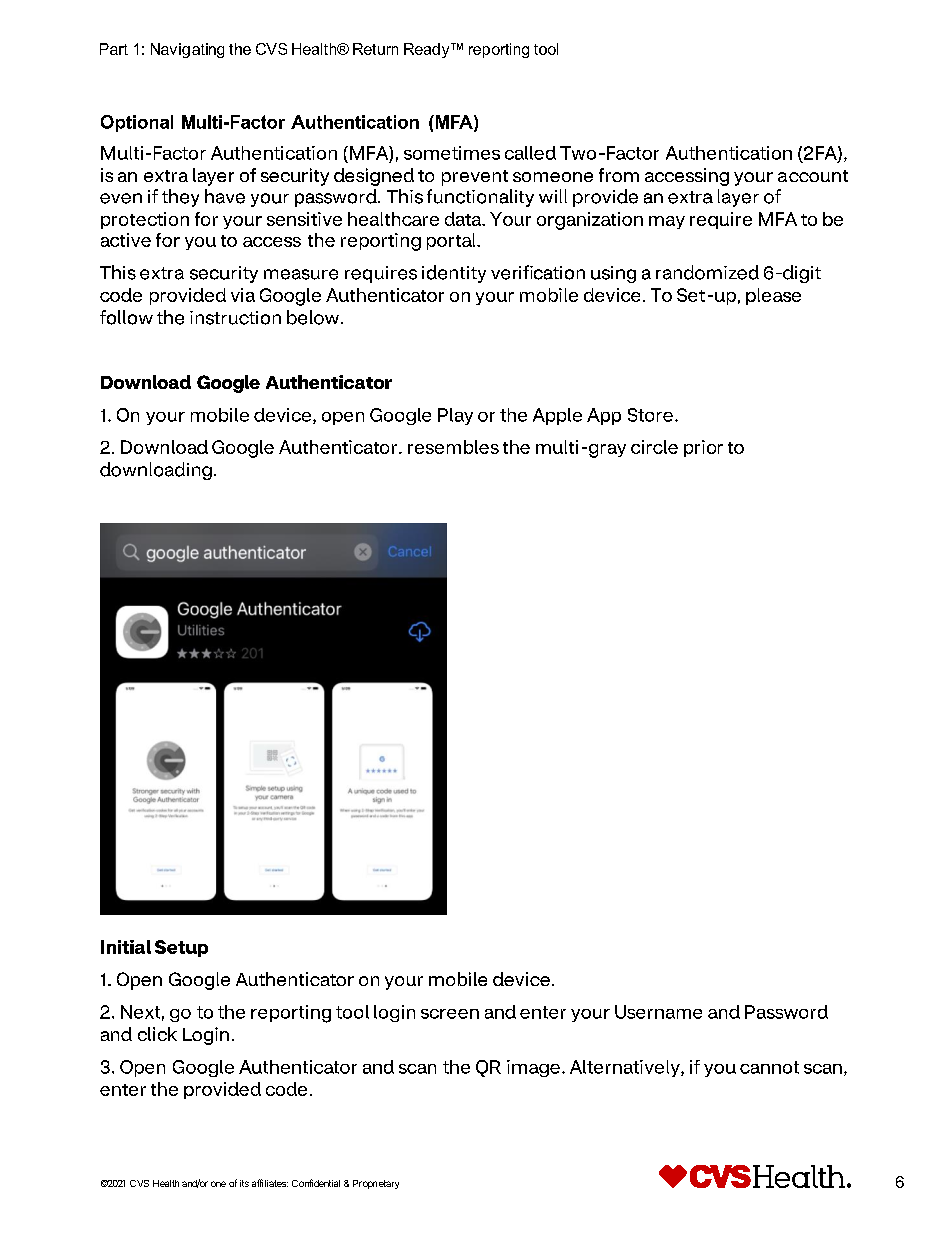 This image has height=1233, width=952. What do you see at coordinates (703, 448) in the image?
I see `prior` at bounding box center [703, 448].
